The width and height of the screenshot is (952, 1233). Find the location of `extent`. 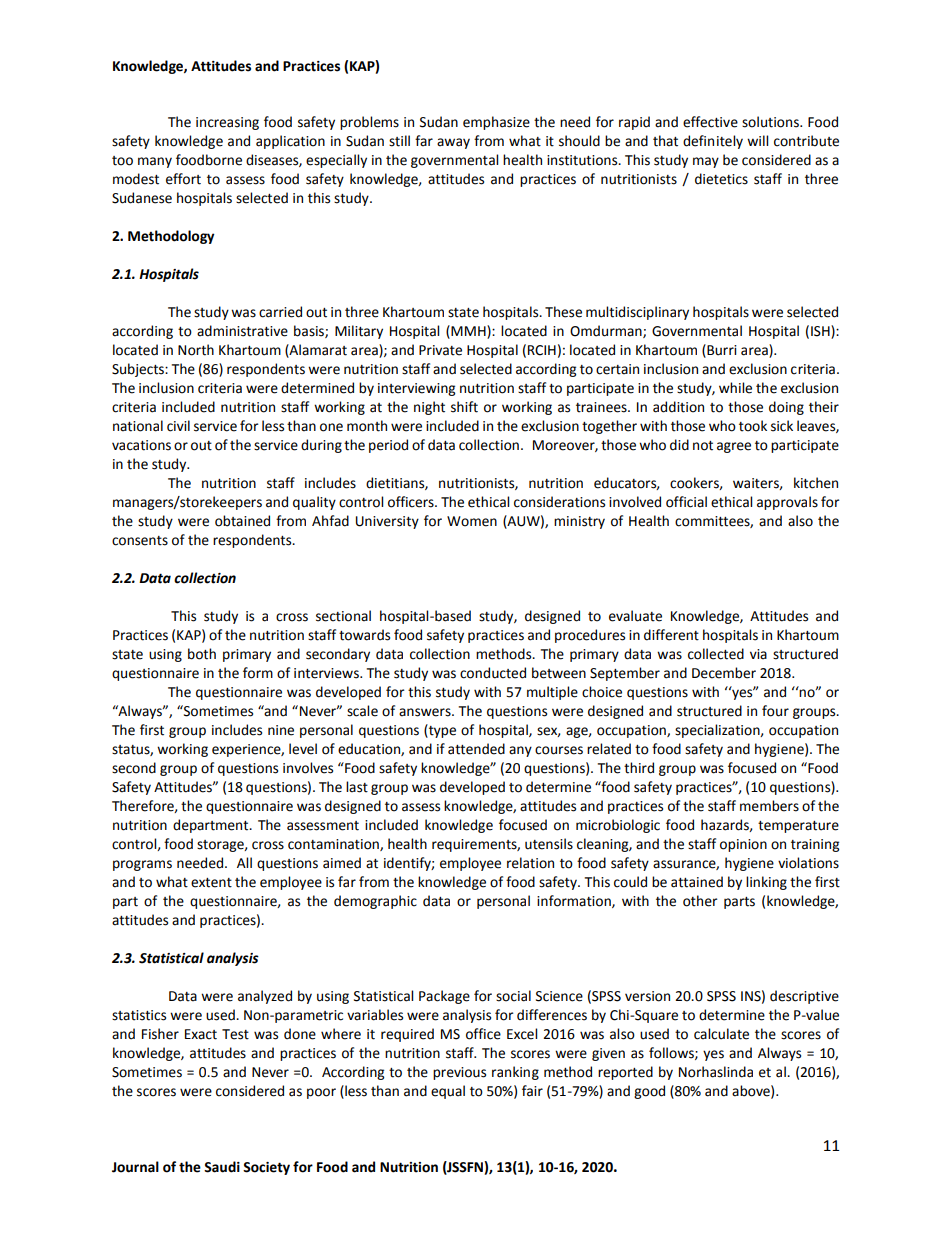

extent is located at coordinates (211, 883).
